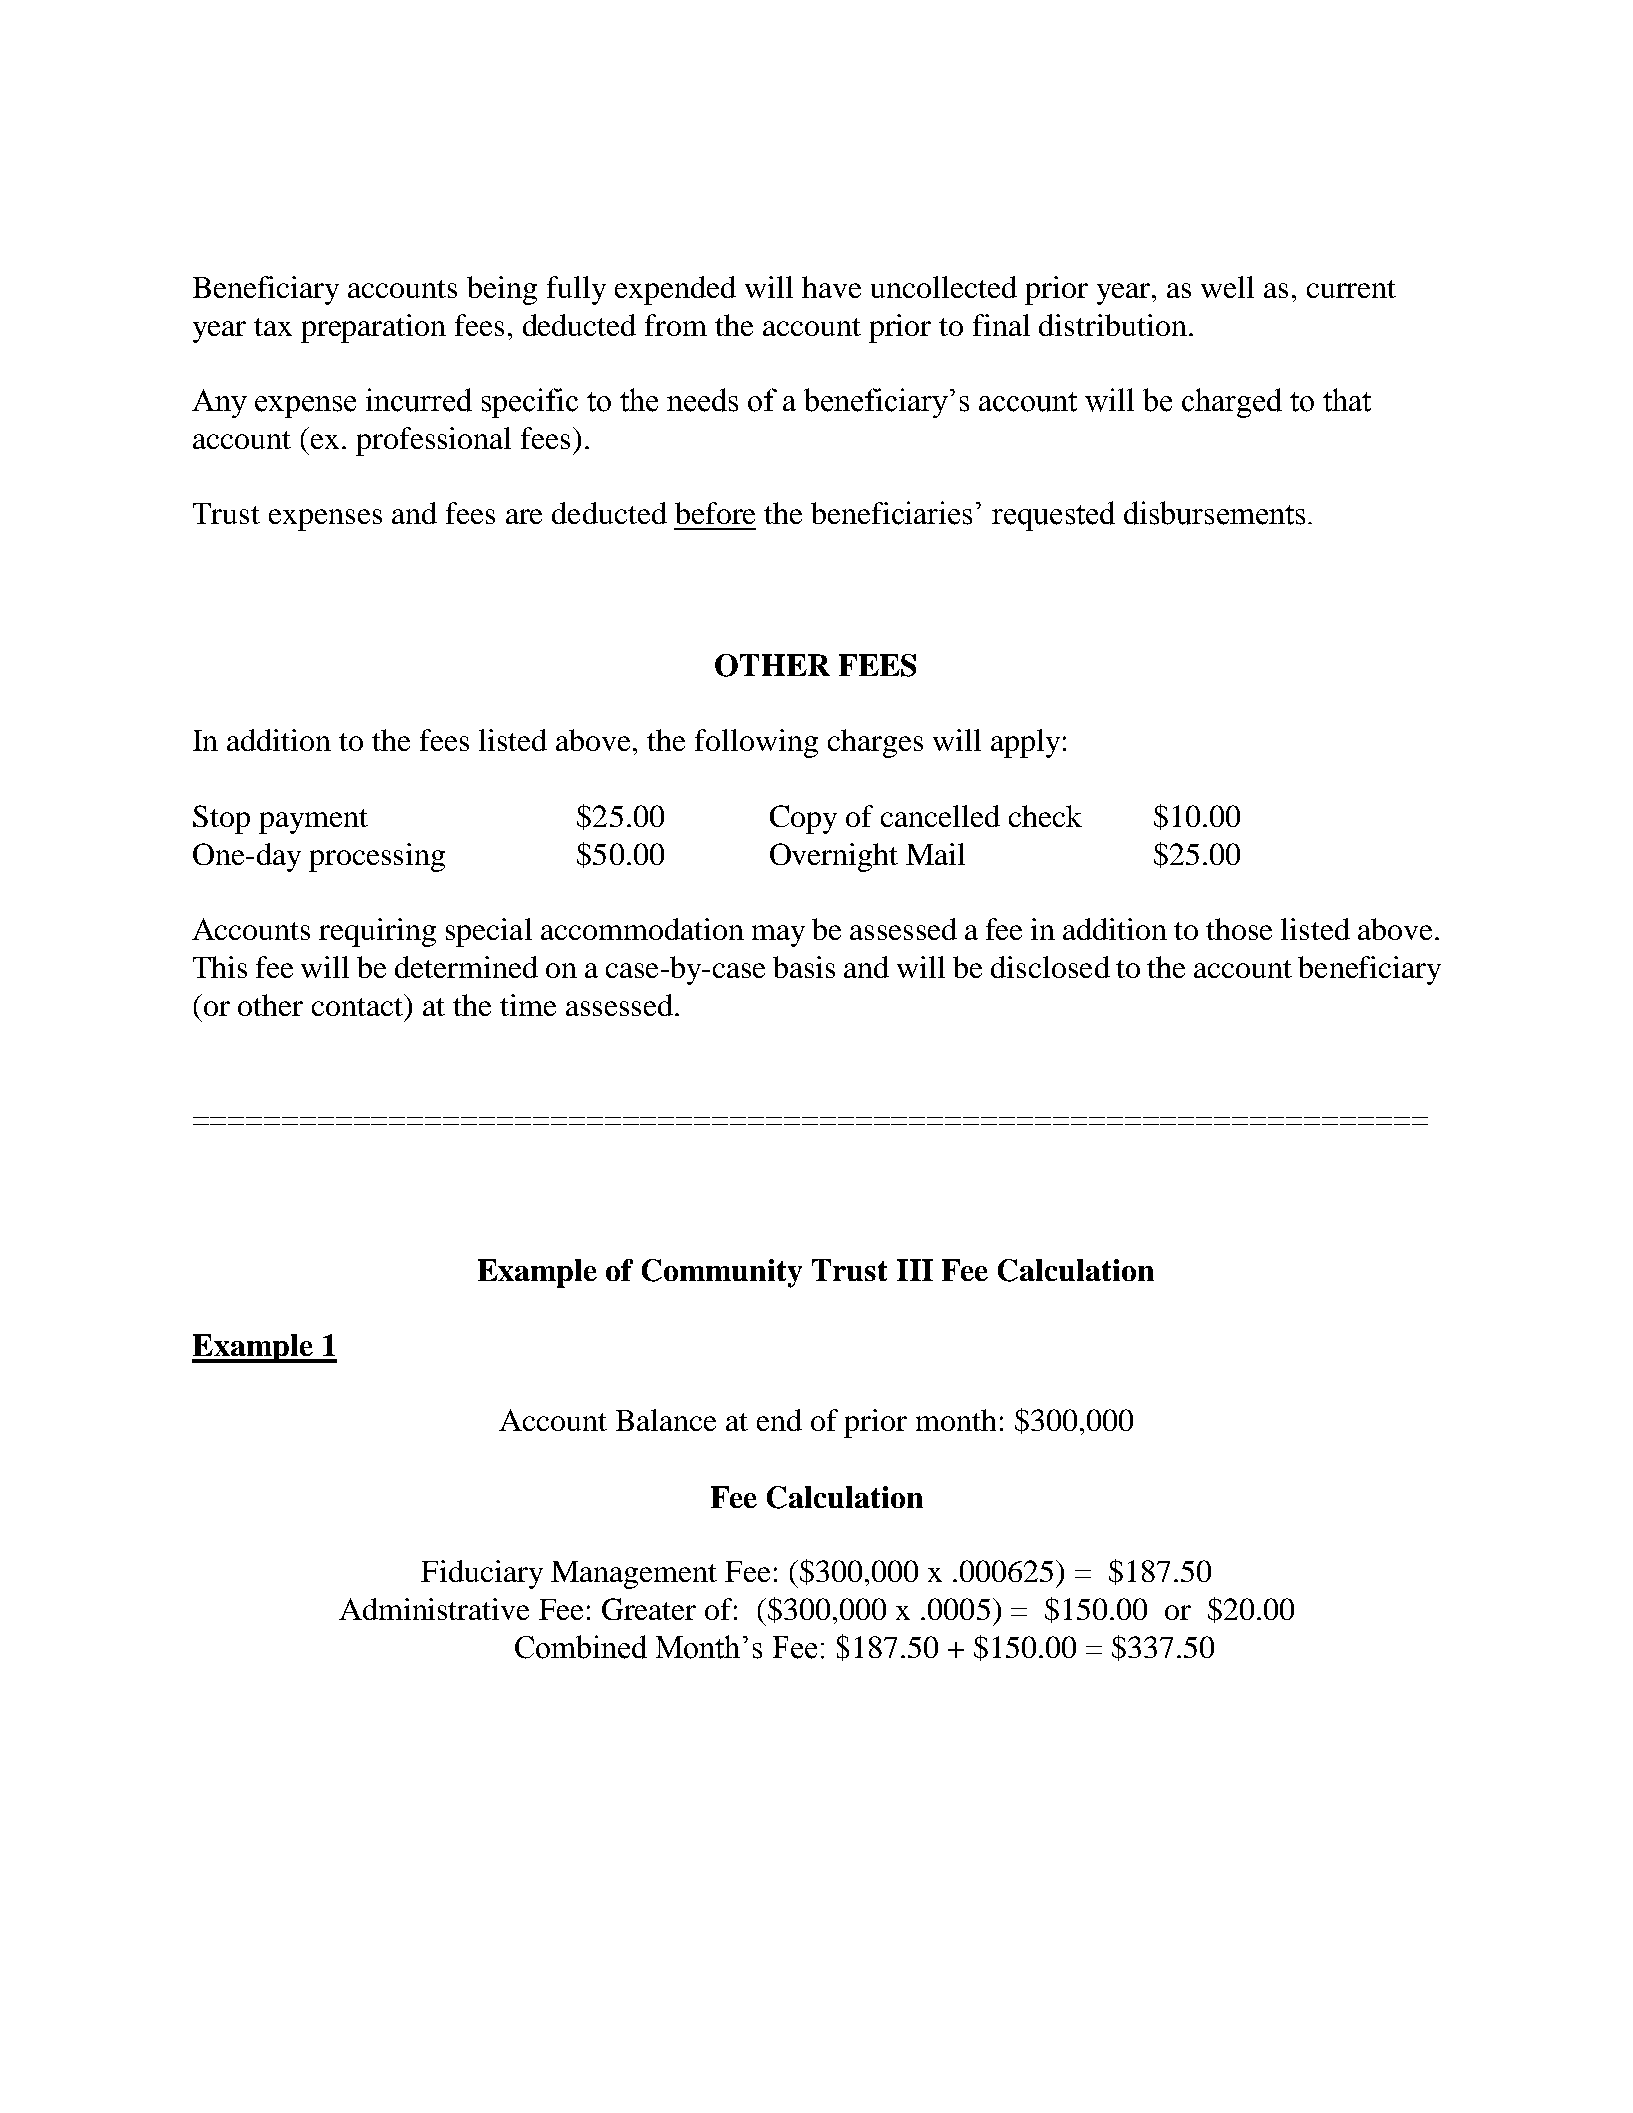  Describe the element at coordinates (1227, 287) in the page. I see `well` at that location.
